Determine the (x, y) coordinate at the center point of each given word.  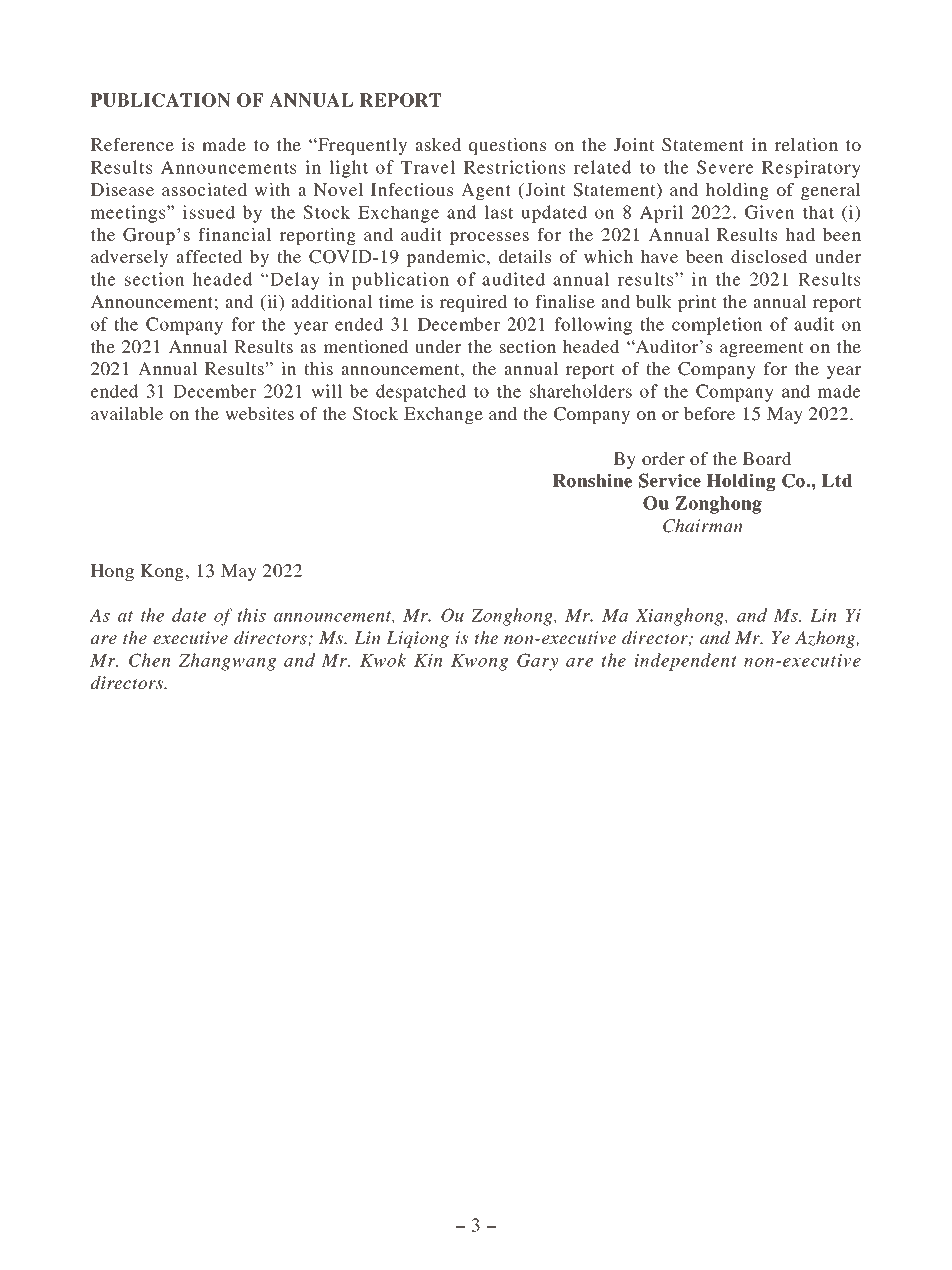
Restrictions (514, 167)
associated (204, 189)
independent (686, 662)
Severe (725, 167)
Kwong (479, 662)
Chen (150, 660)
